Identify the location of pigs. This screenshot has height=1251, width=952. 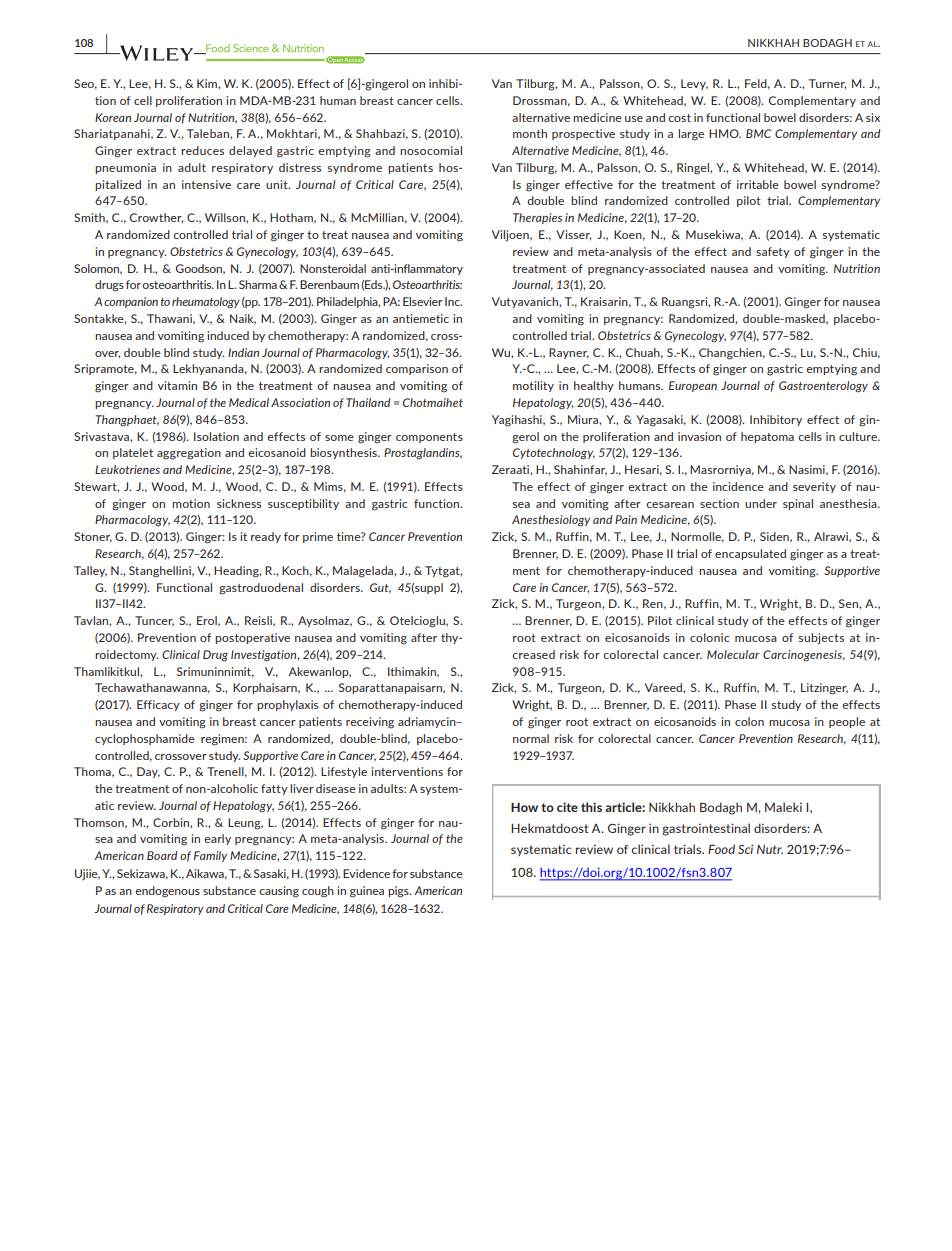
(399, 892).
